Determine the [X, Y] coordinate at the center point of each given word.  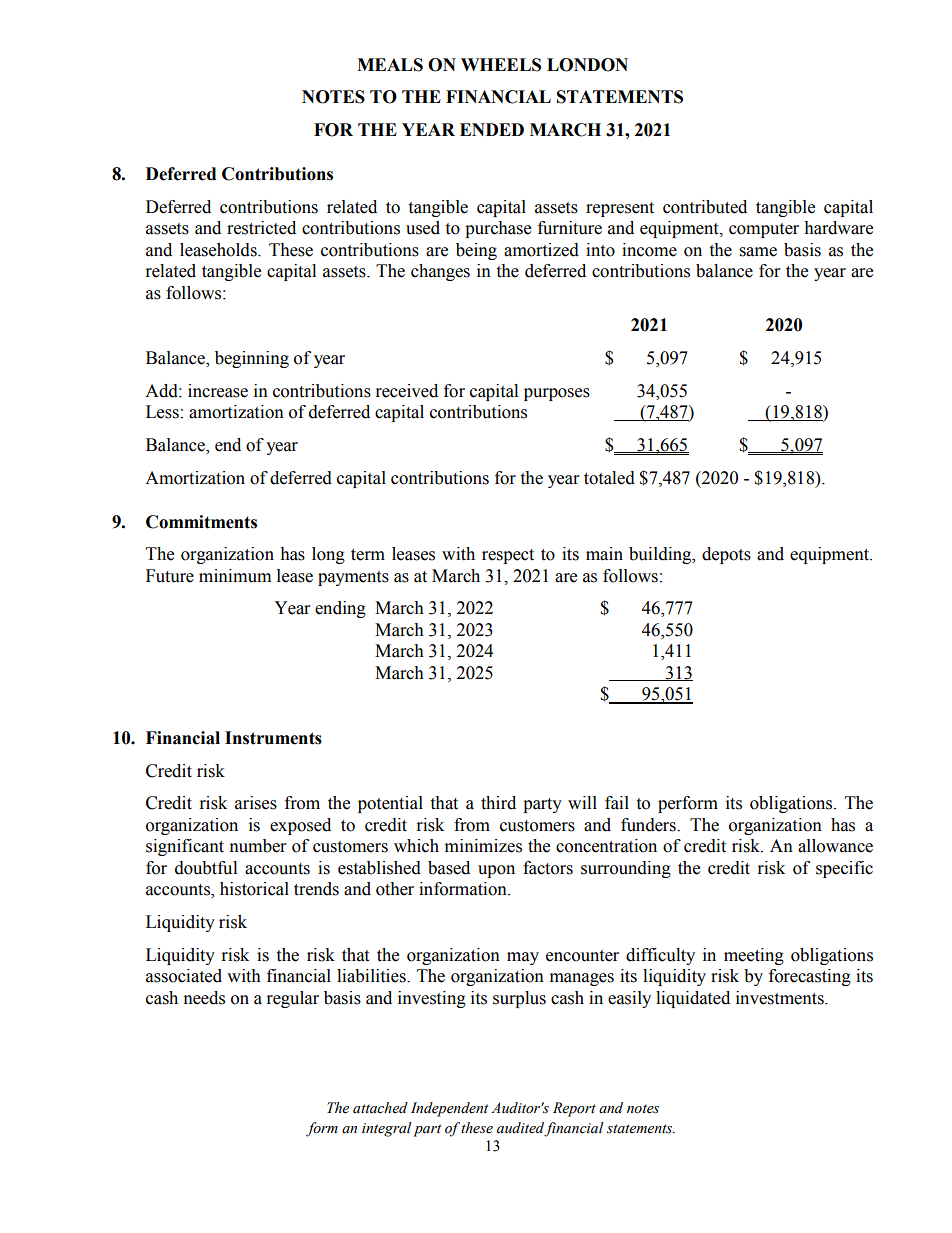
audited [521, 1129]
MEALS [390, 65]
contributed [705, 207]
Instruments [273, 738]
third [498, 803]
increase [218, 391]
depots [726, 555]
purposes [557, 394]
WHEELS [501, 65]
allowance [835, 846]
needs [204, 998]
